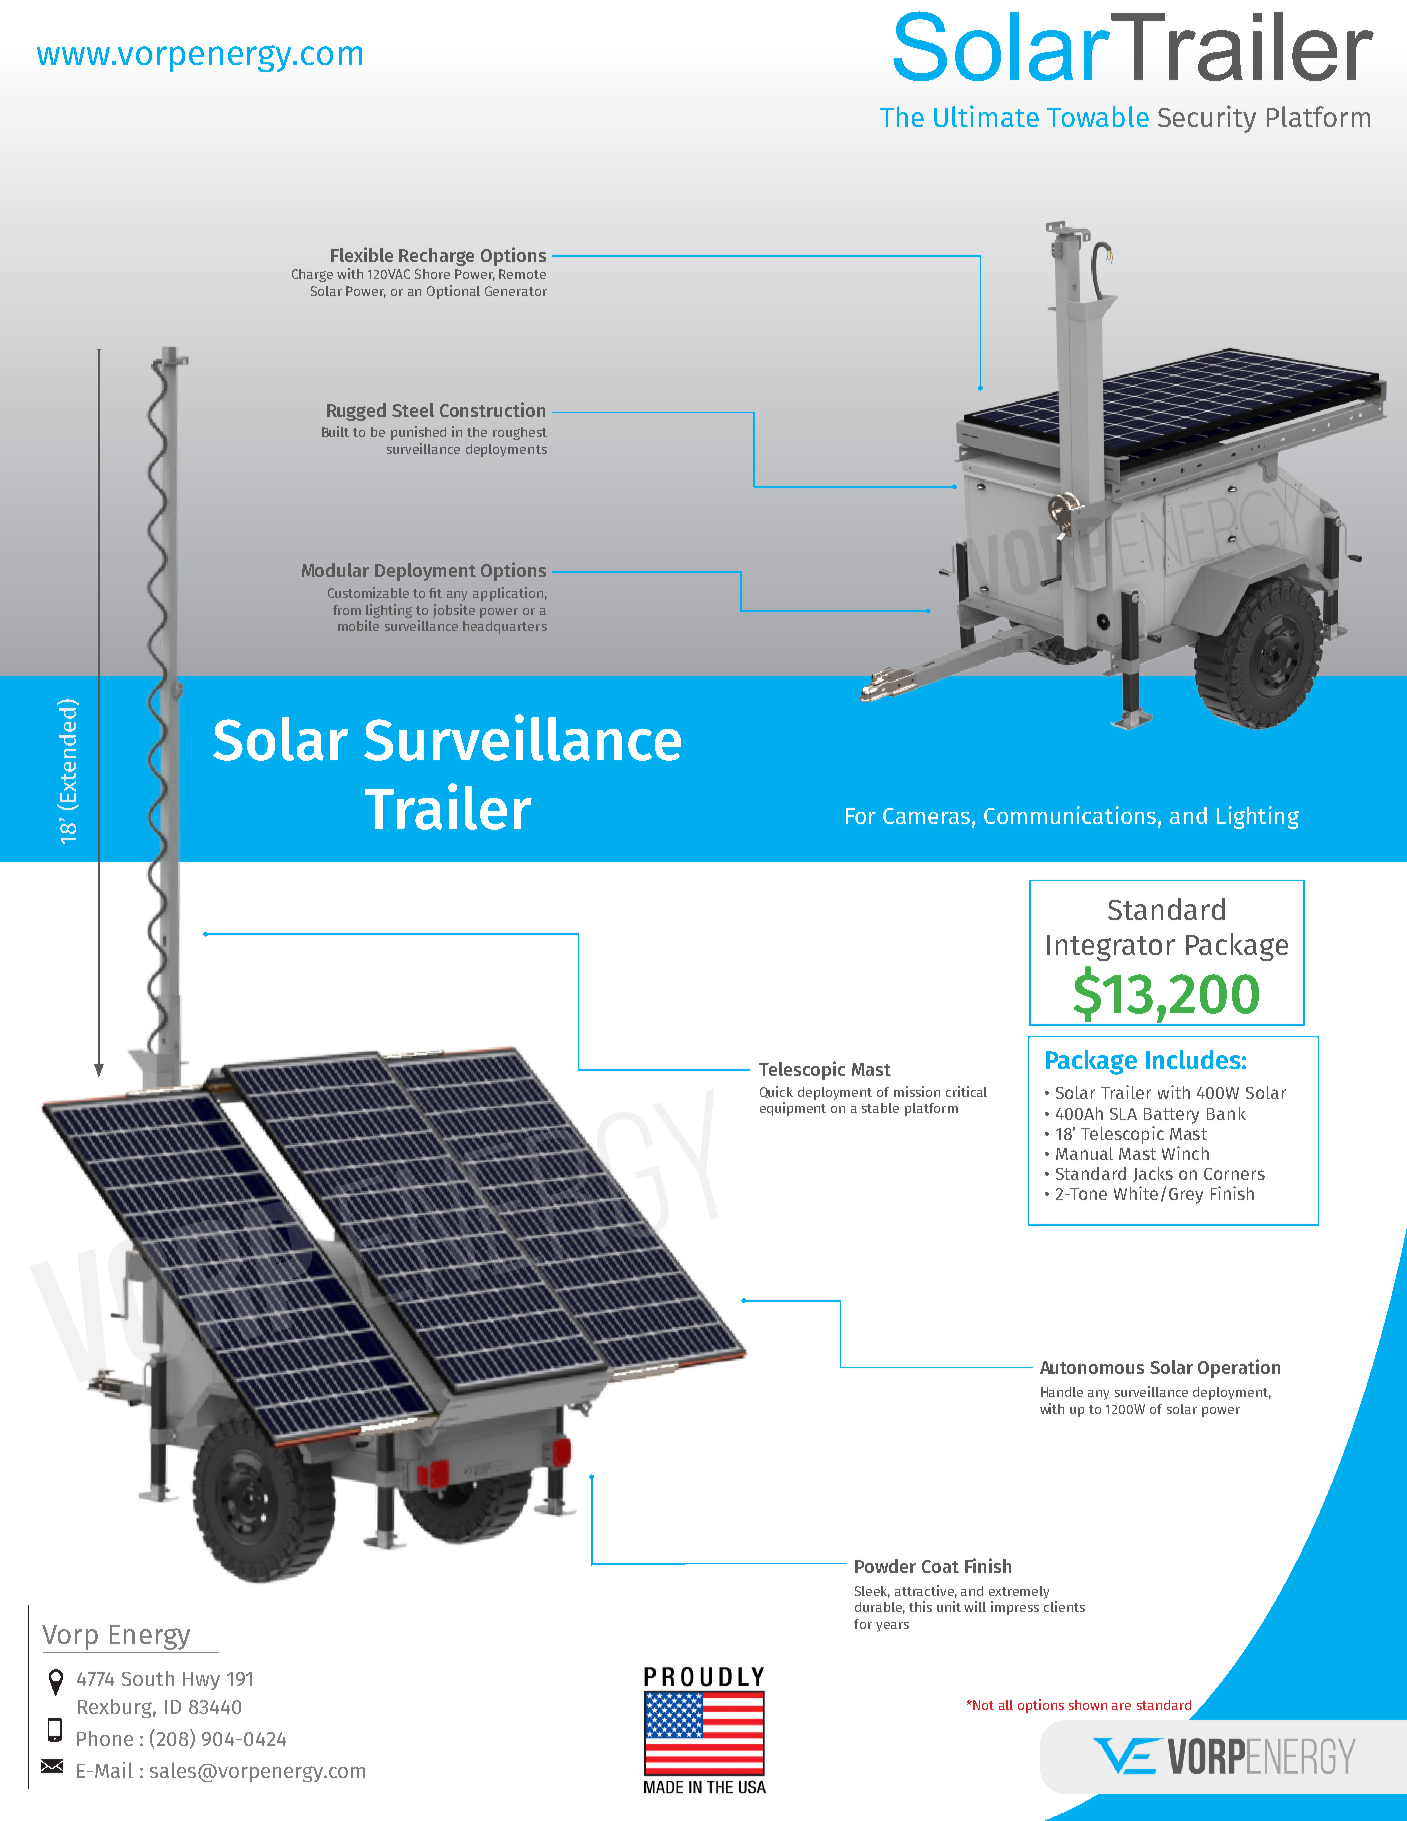 This screenshot has width=1407, height=1821. What do you see at coordinates (358, 625) in the screenshot?
I see `mobile` at bounding box center [358, 625].
